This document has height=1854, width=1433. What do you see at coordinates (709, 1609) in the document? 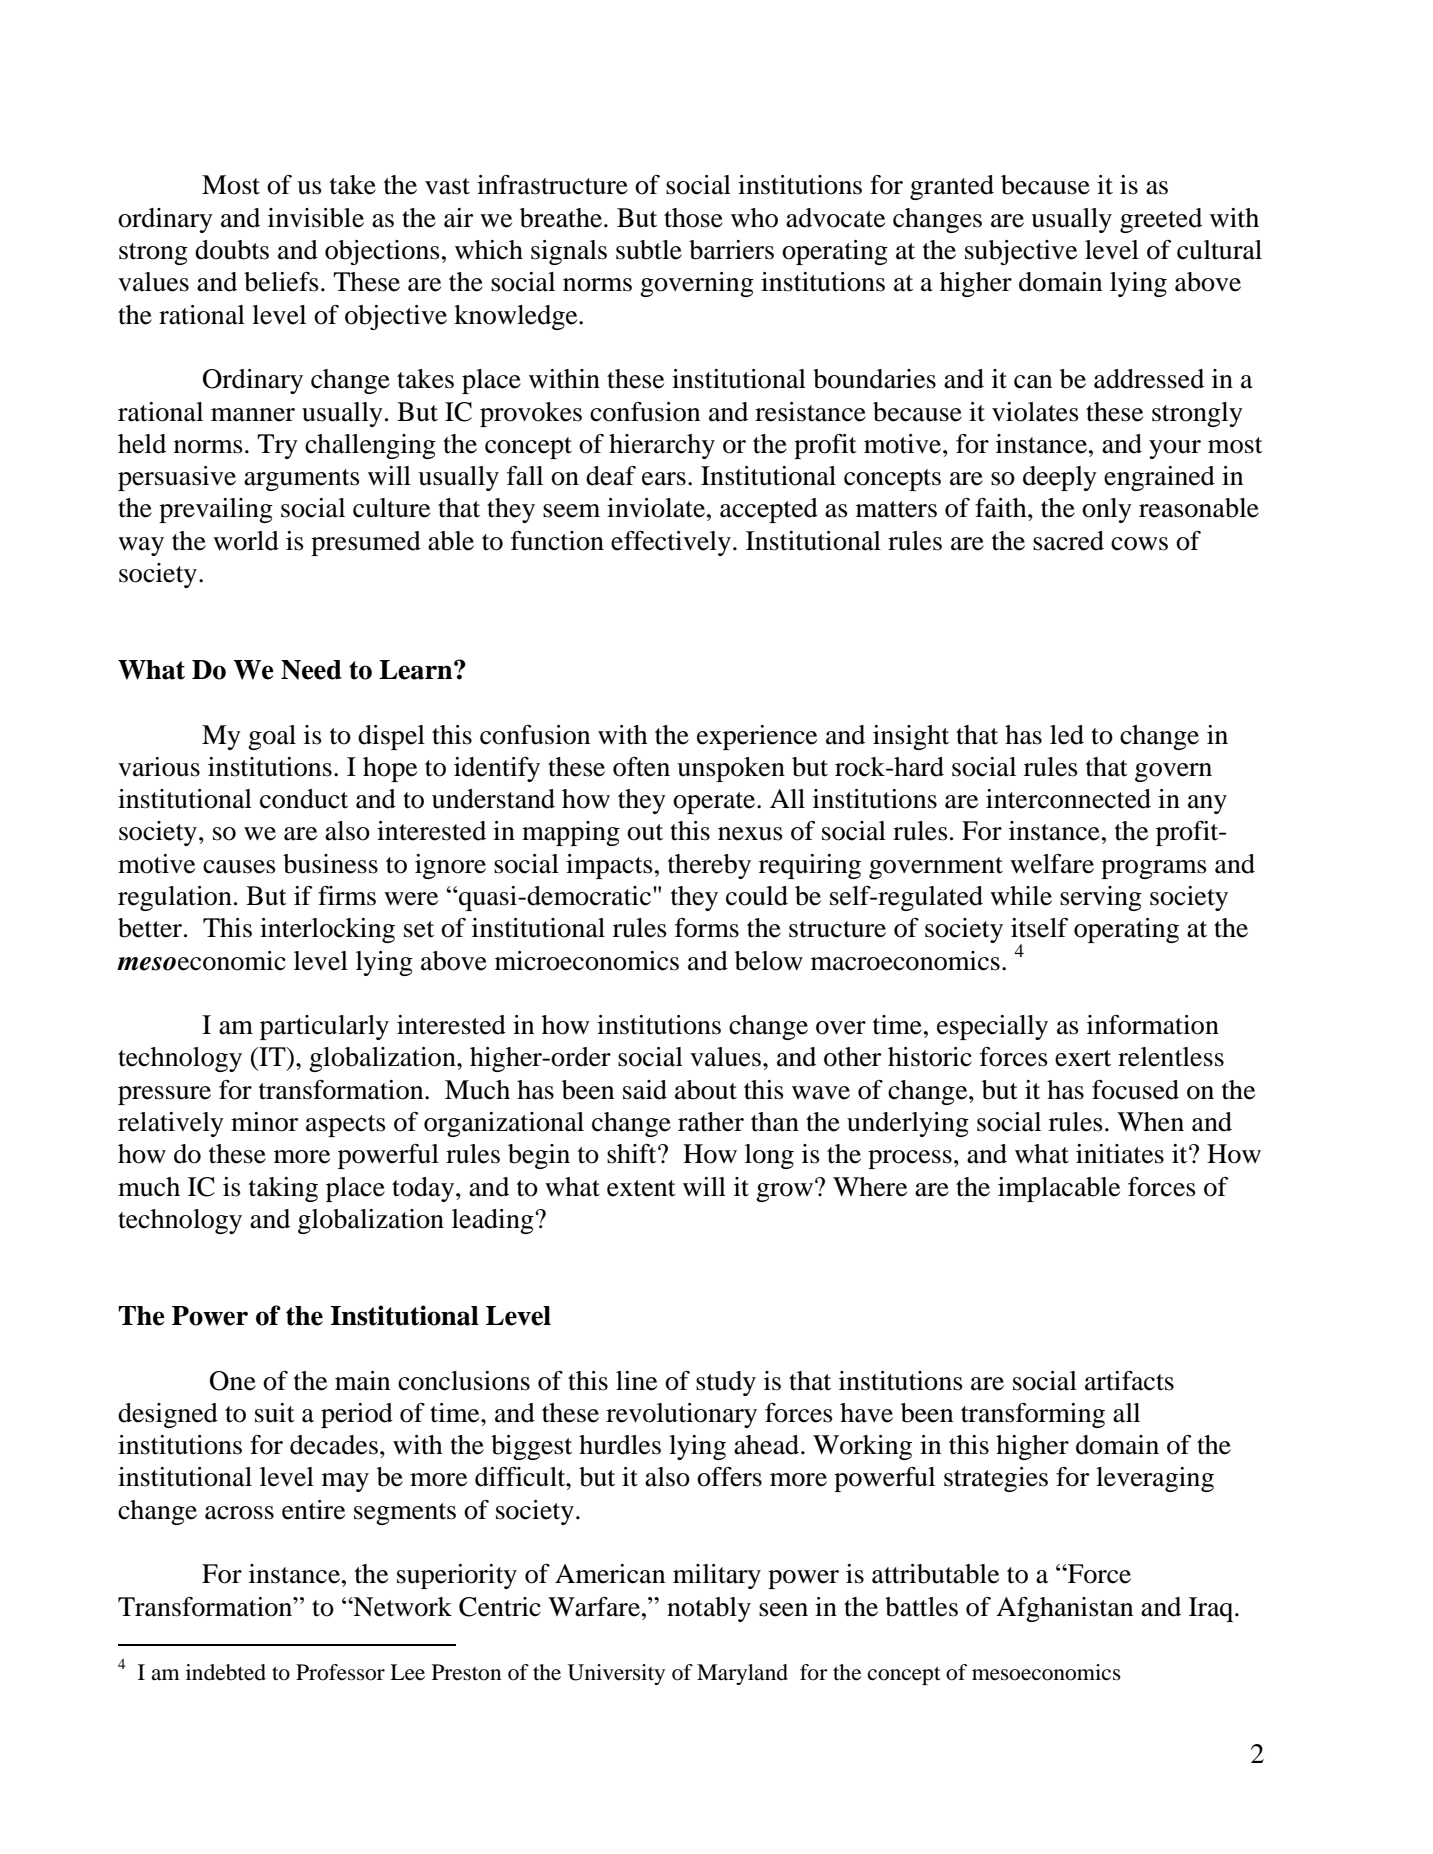
I see `notably` at bounding box center [709, 1609].
